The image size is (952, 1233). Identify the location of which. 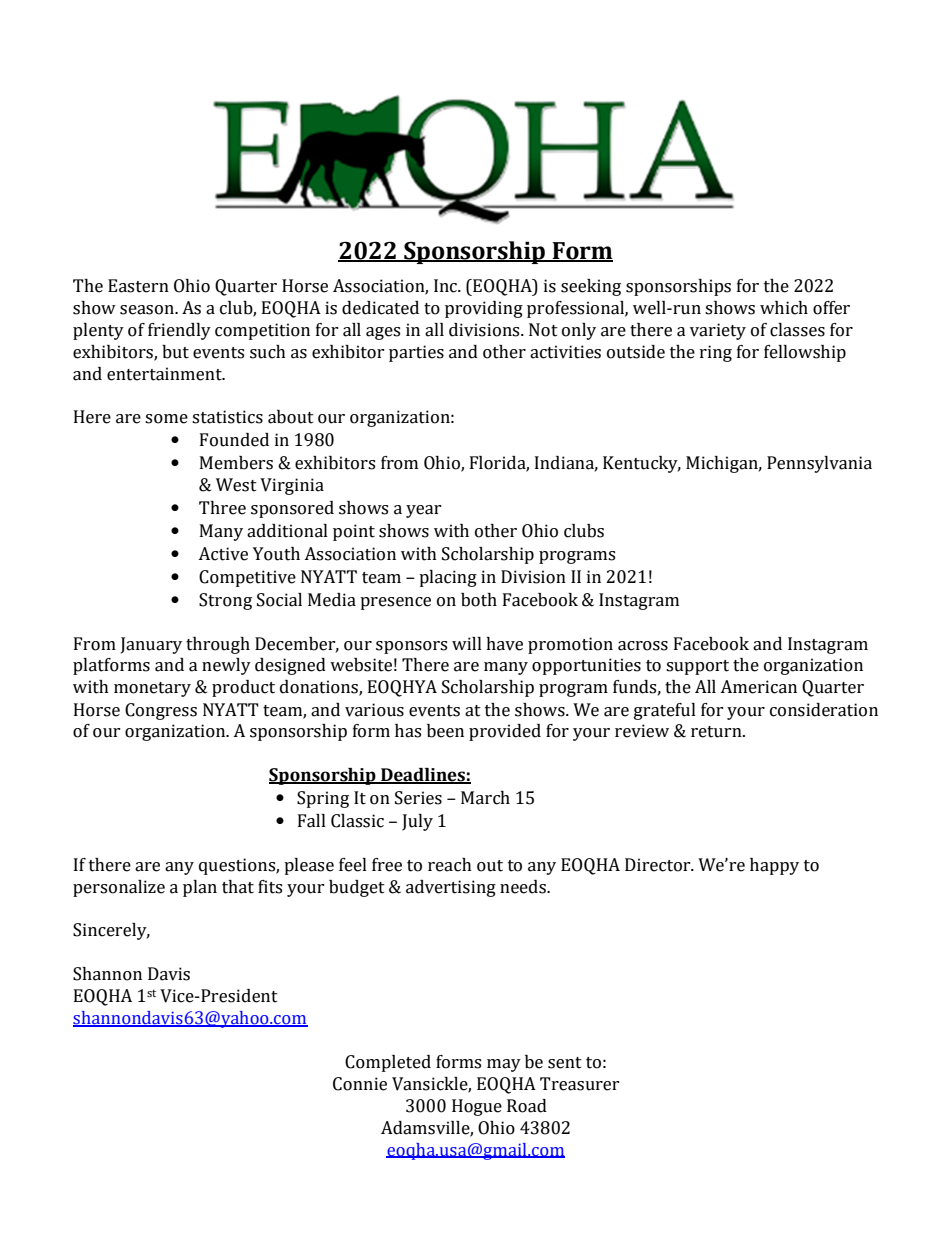
(784, 308).
